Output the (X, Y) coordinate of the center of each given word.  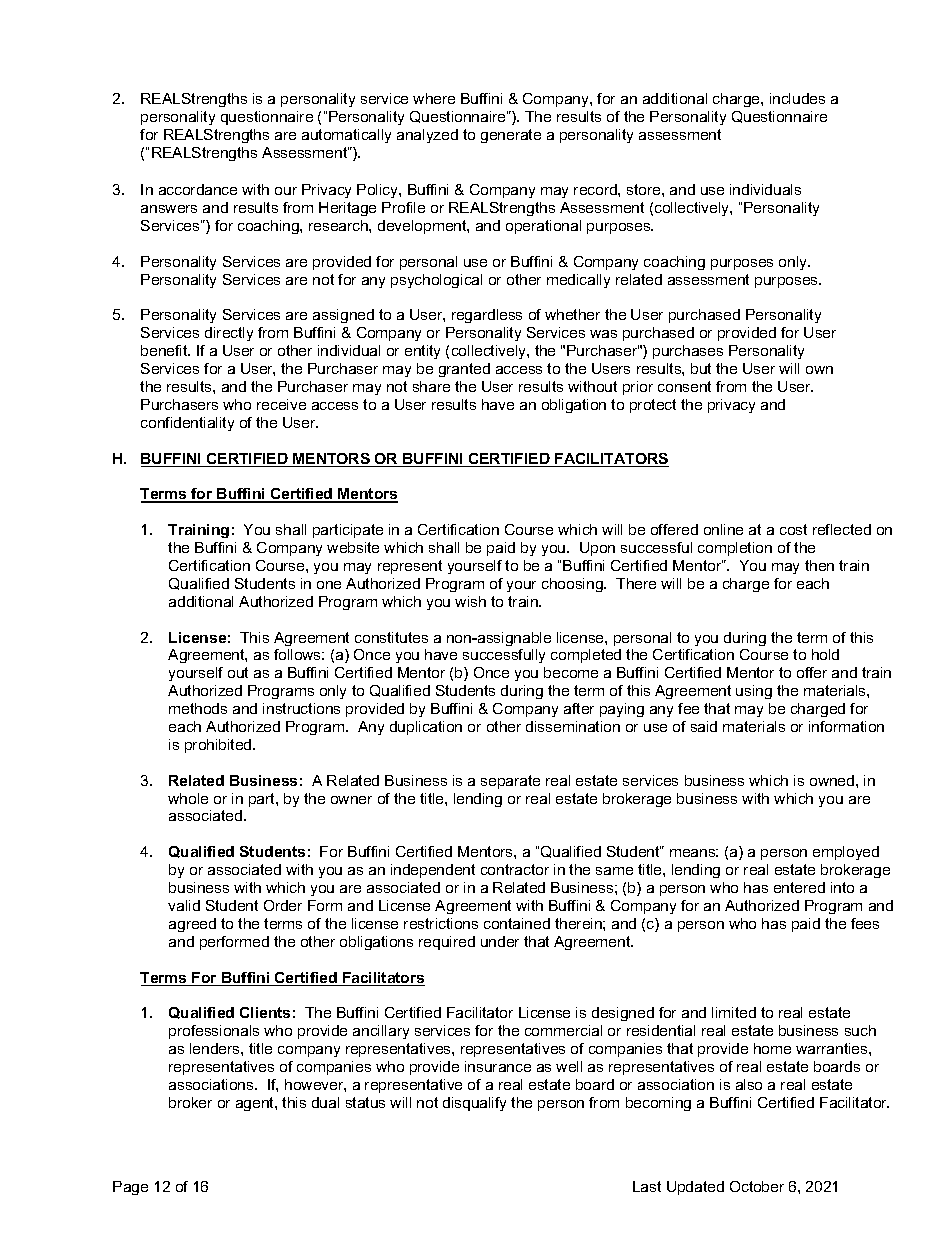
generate (511, 136)
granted (464, 370)
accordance (198, 189)
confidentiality (187, 424)
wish (470, 601)
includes (797, 98)
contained (517, 923)
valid (184, 905)
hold (825, 654)
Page (130, 1188)
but (701, 368)
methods (198, 708)
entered (799, 887)
